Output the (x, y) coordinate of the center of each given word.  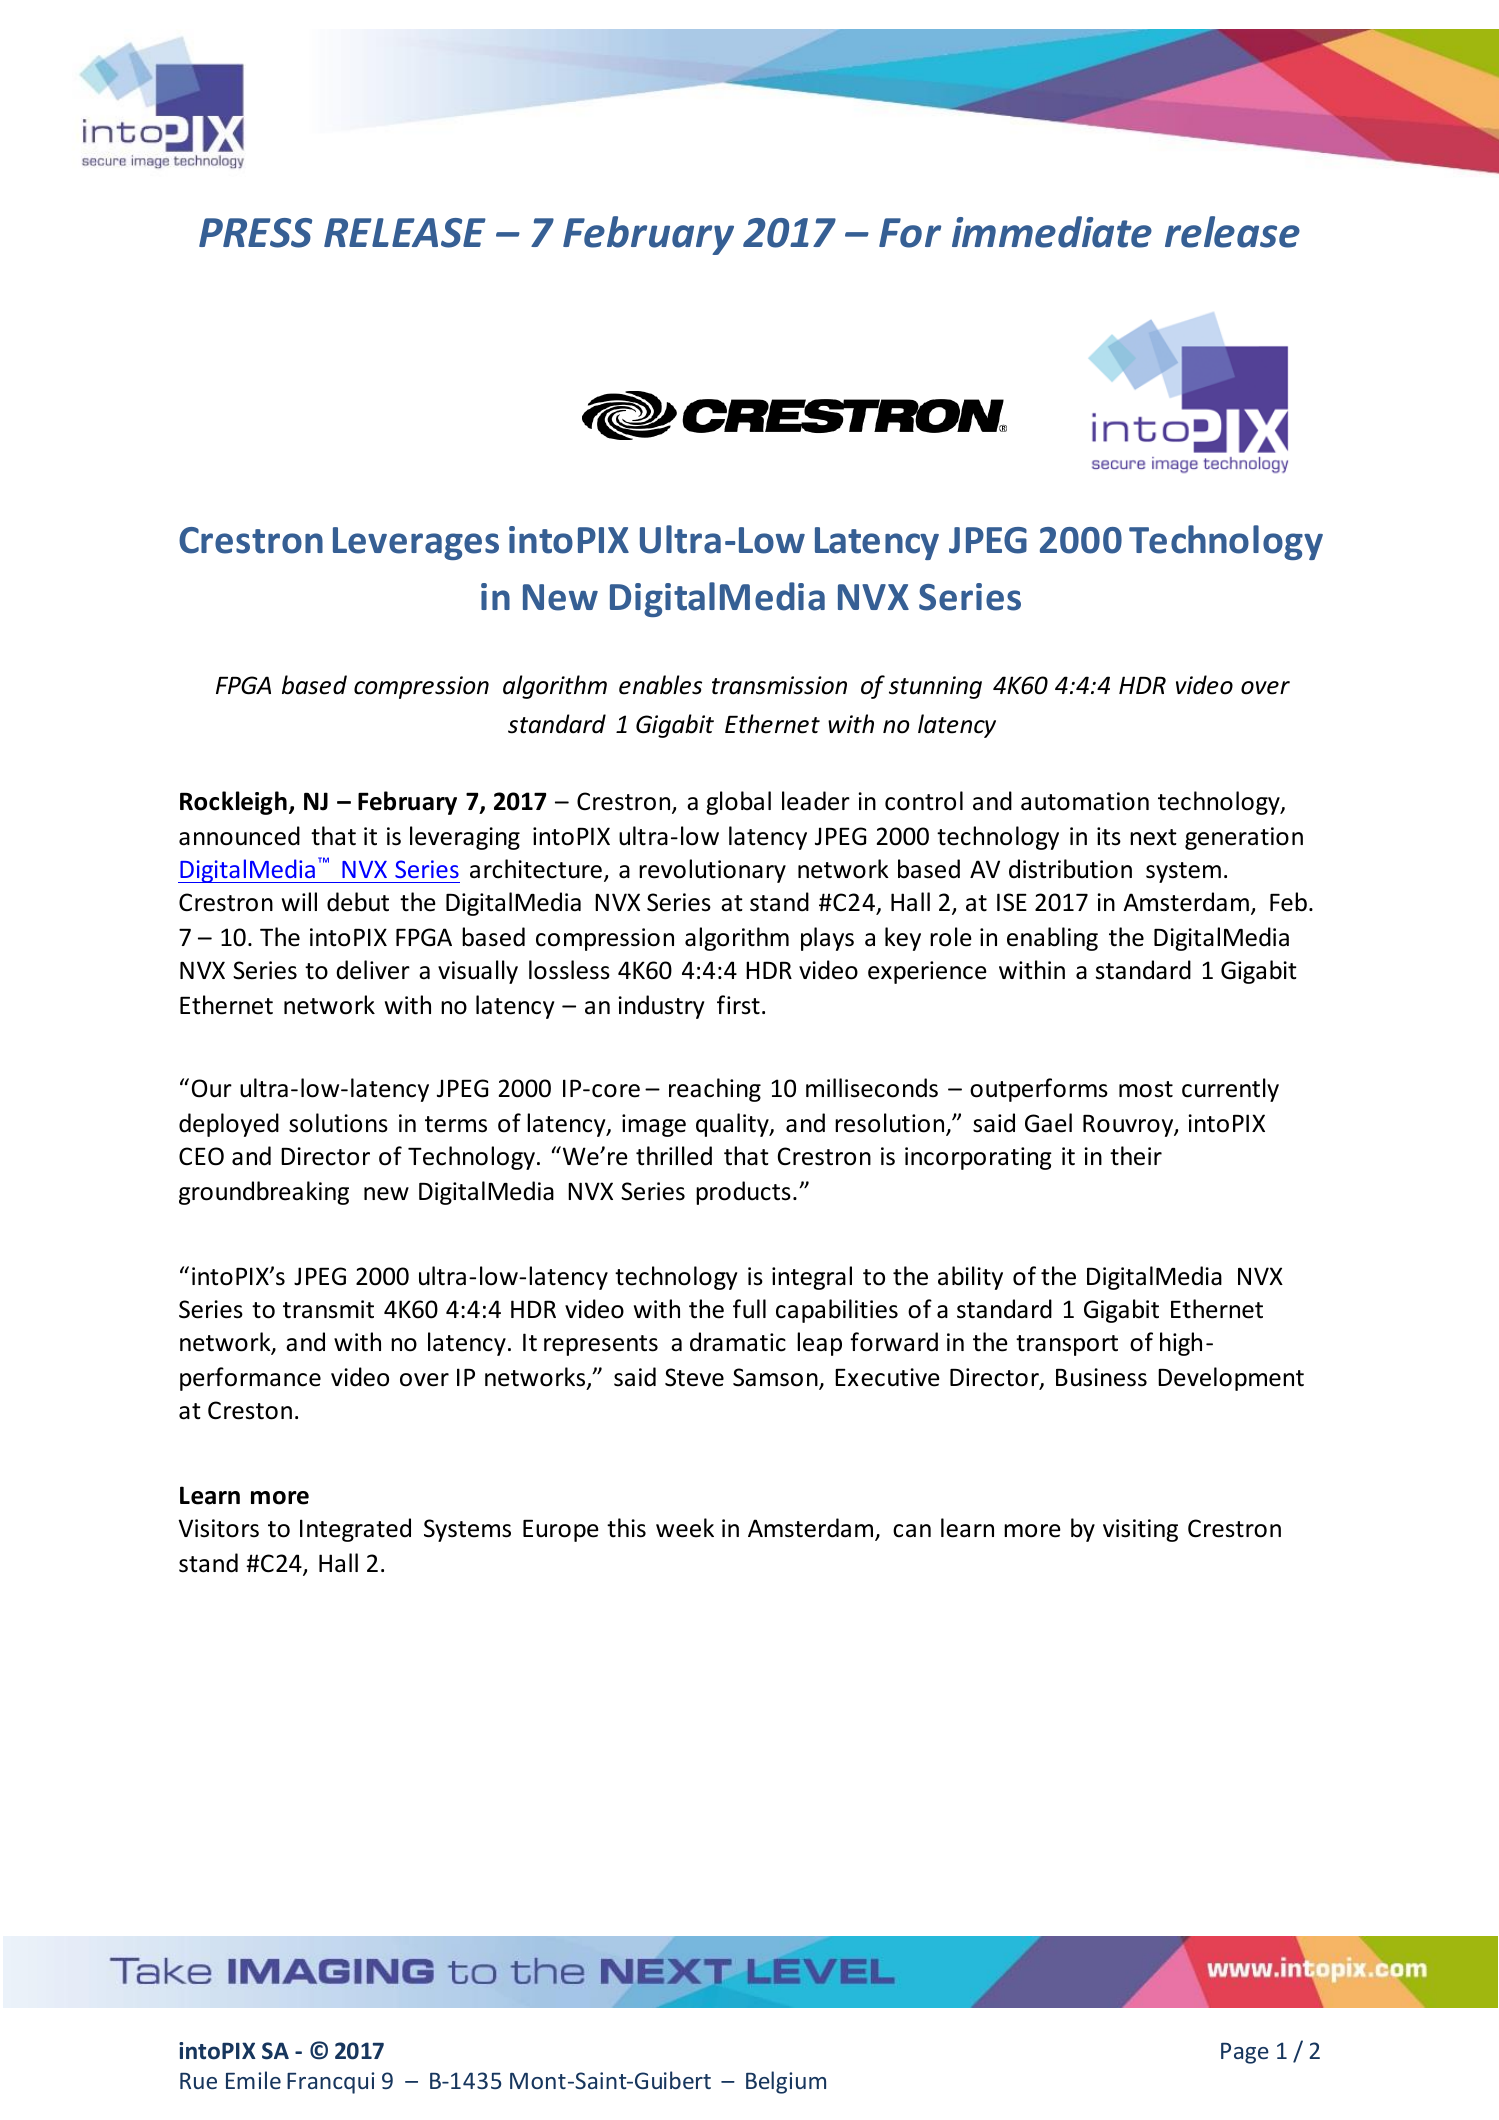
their (1136, 1156)
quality (733, 1125)
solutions (338, 1123)
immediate (1052, 232)
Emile (253, 2080)
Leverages (416, 543)
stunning (935, 687)
